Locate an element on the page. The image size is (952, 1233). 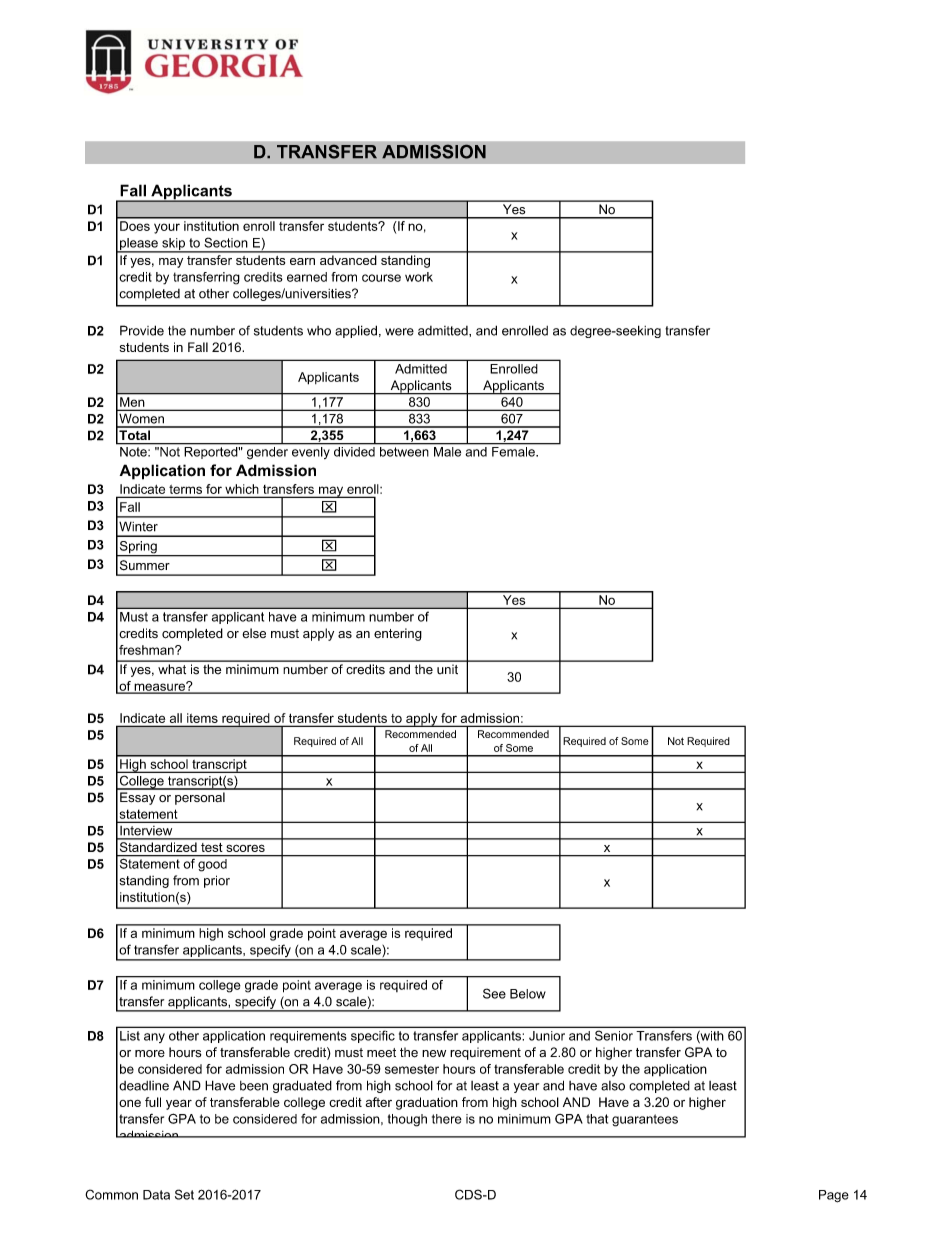
entering is located at coordinates (398, 634).
